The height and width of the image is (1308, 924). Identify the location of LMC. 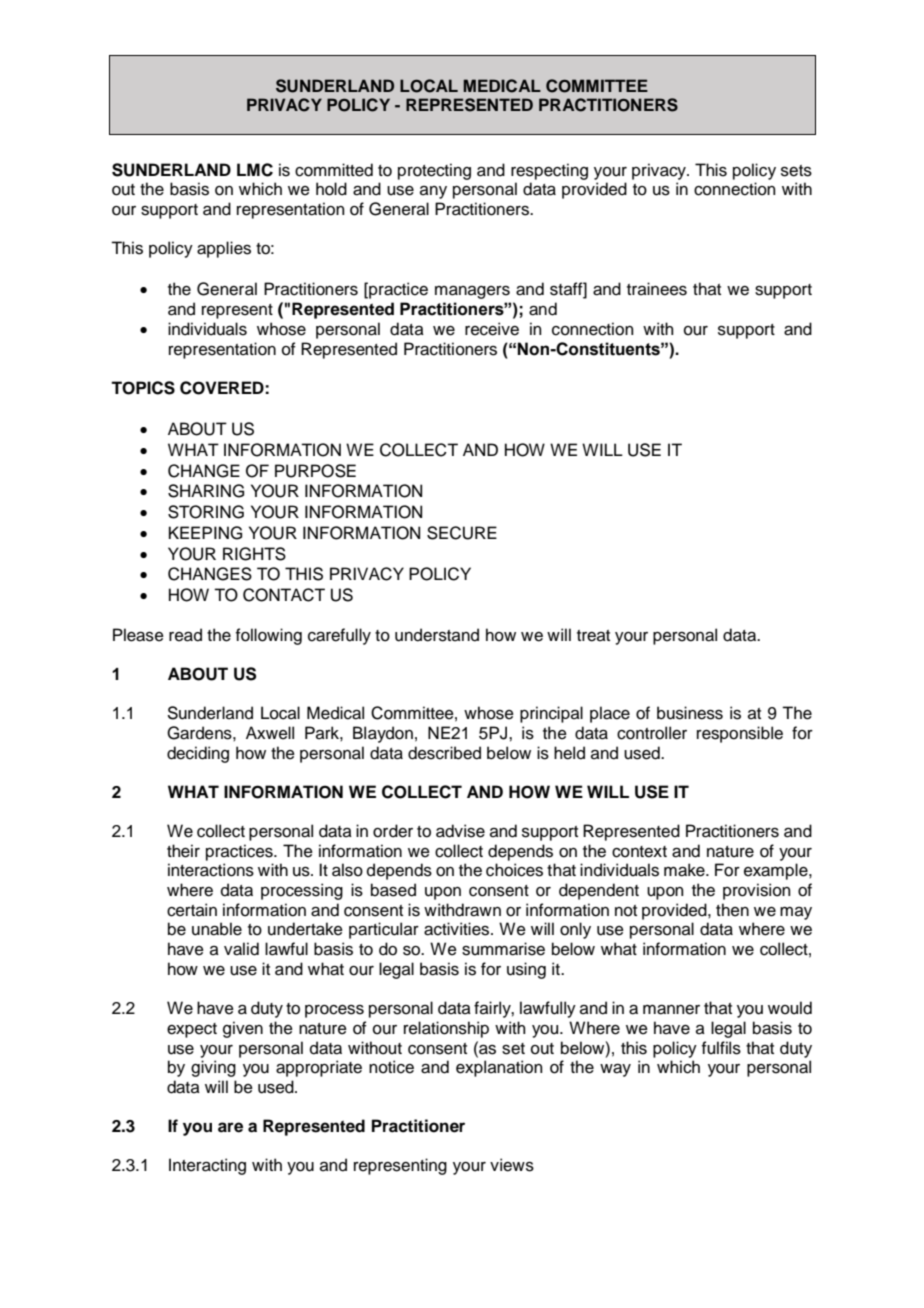
(255, 170).
